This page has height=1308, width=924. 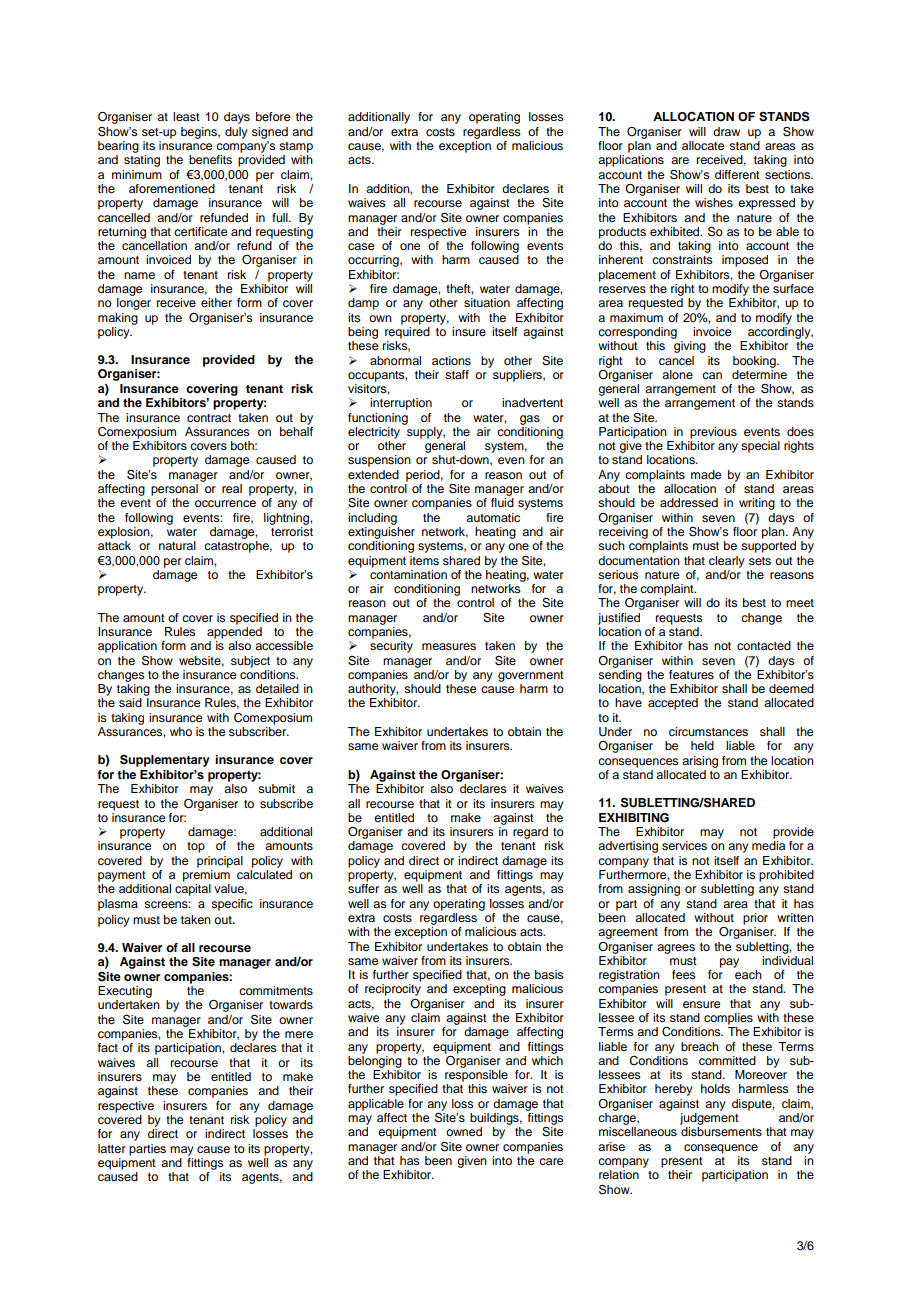 I want to click on owned, so click(x=464, y=1131).
